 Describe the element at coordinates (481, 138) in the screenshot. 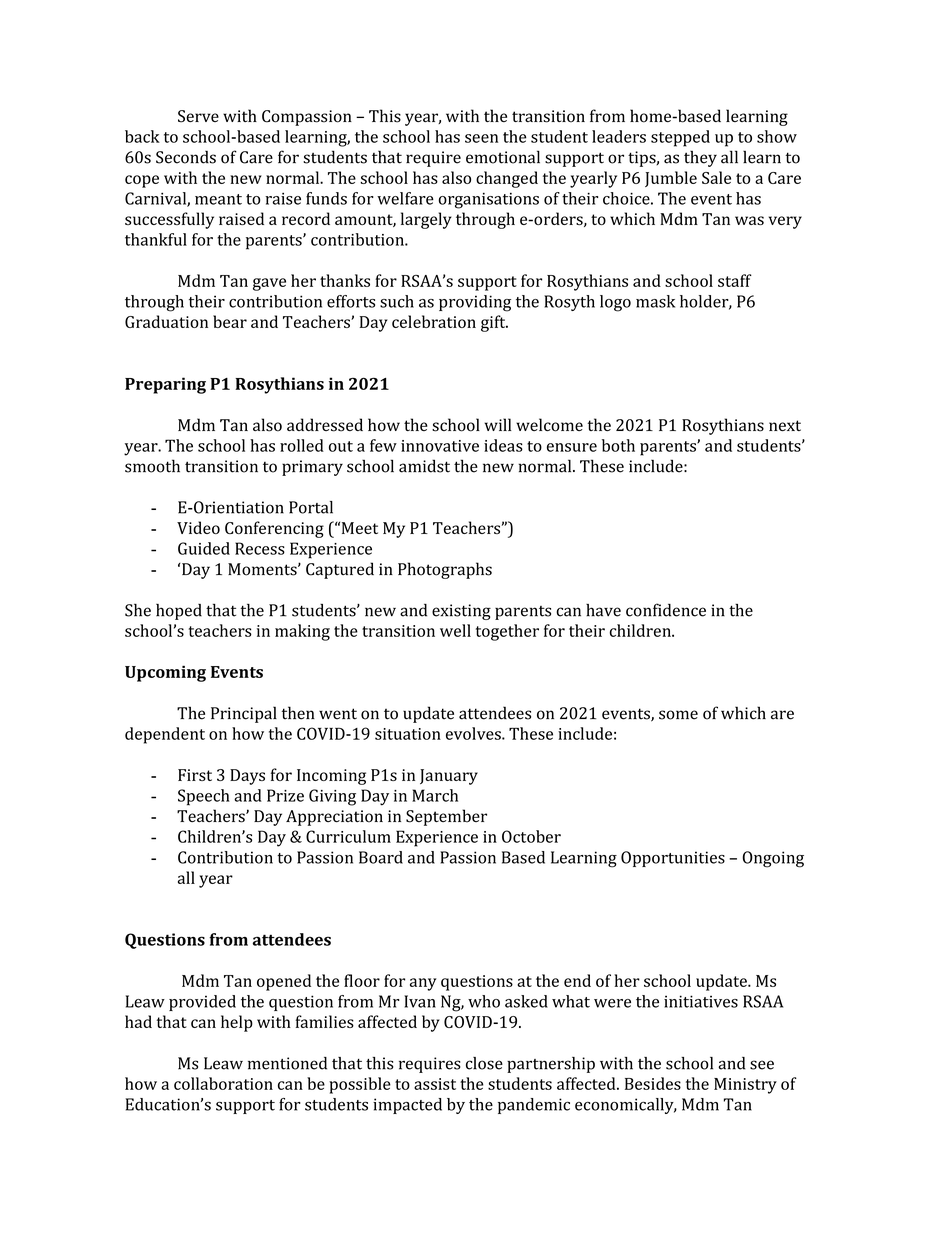

I see `seen` at that location.
